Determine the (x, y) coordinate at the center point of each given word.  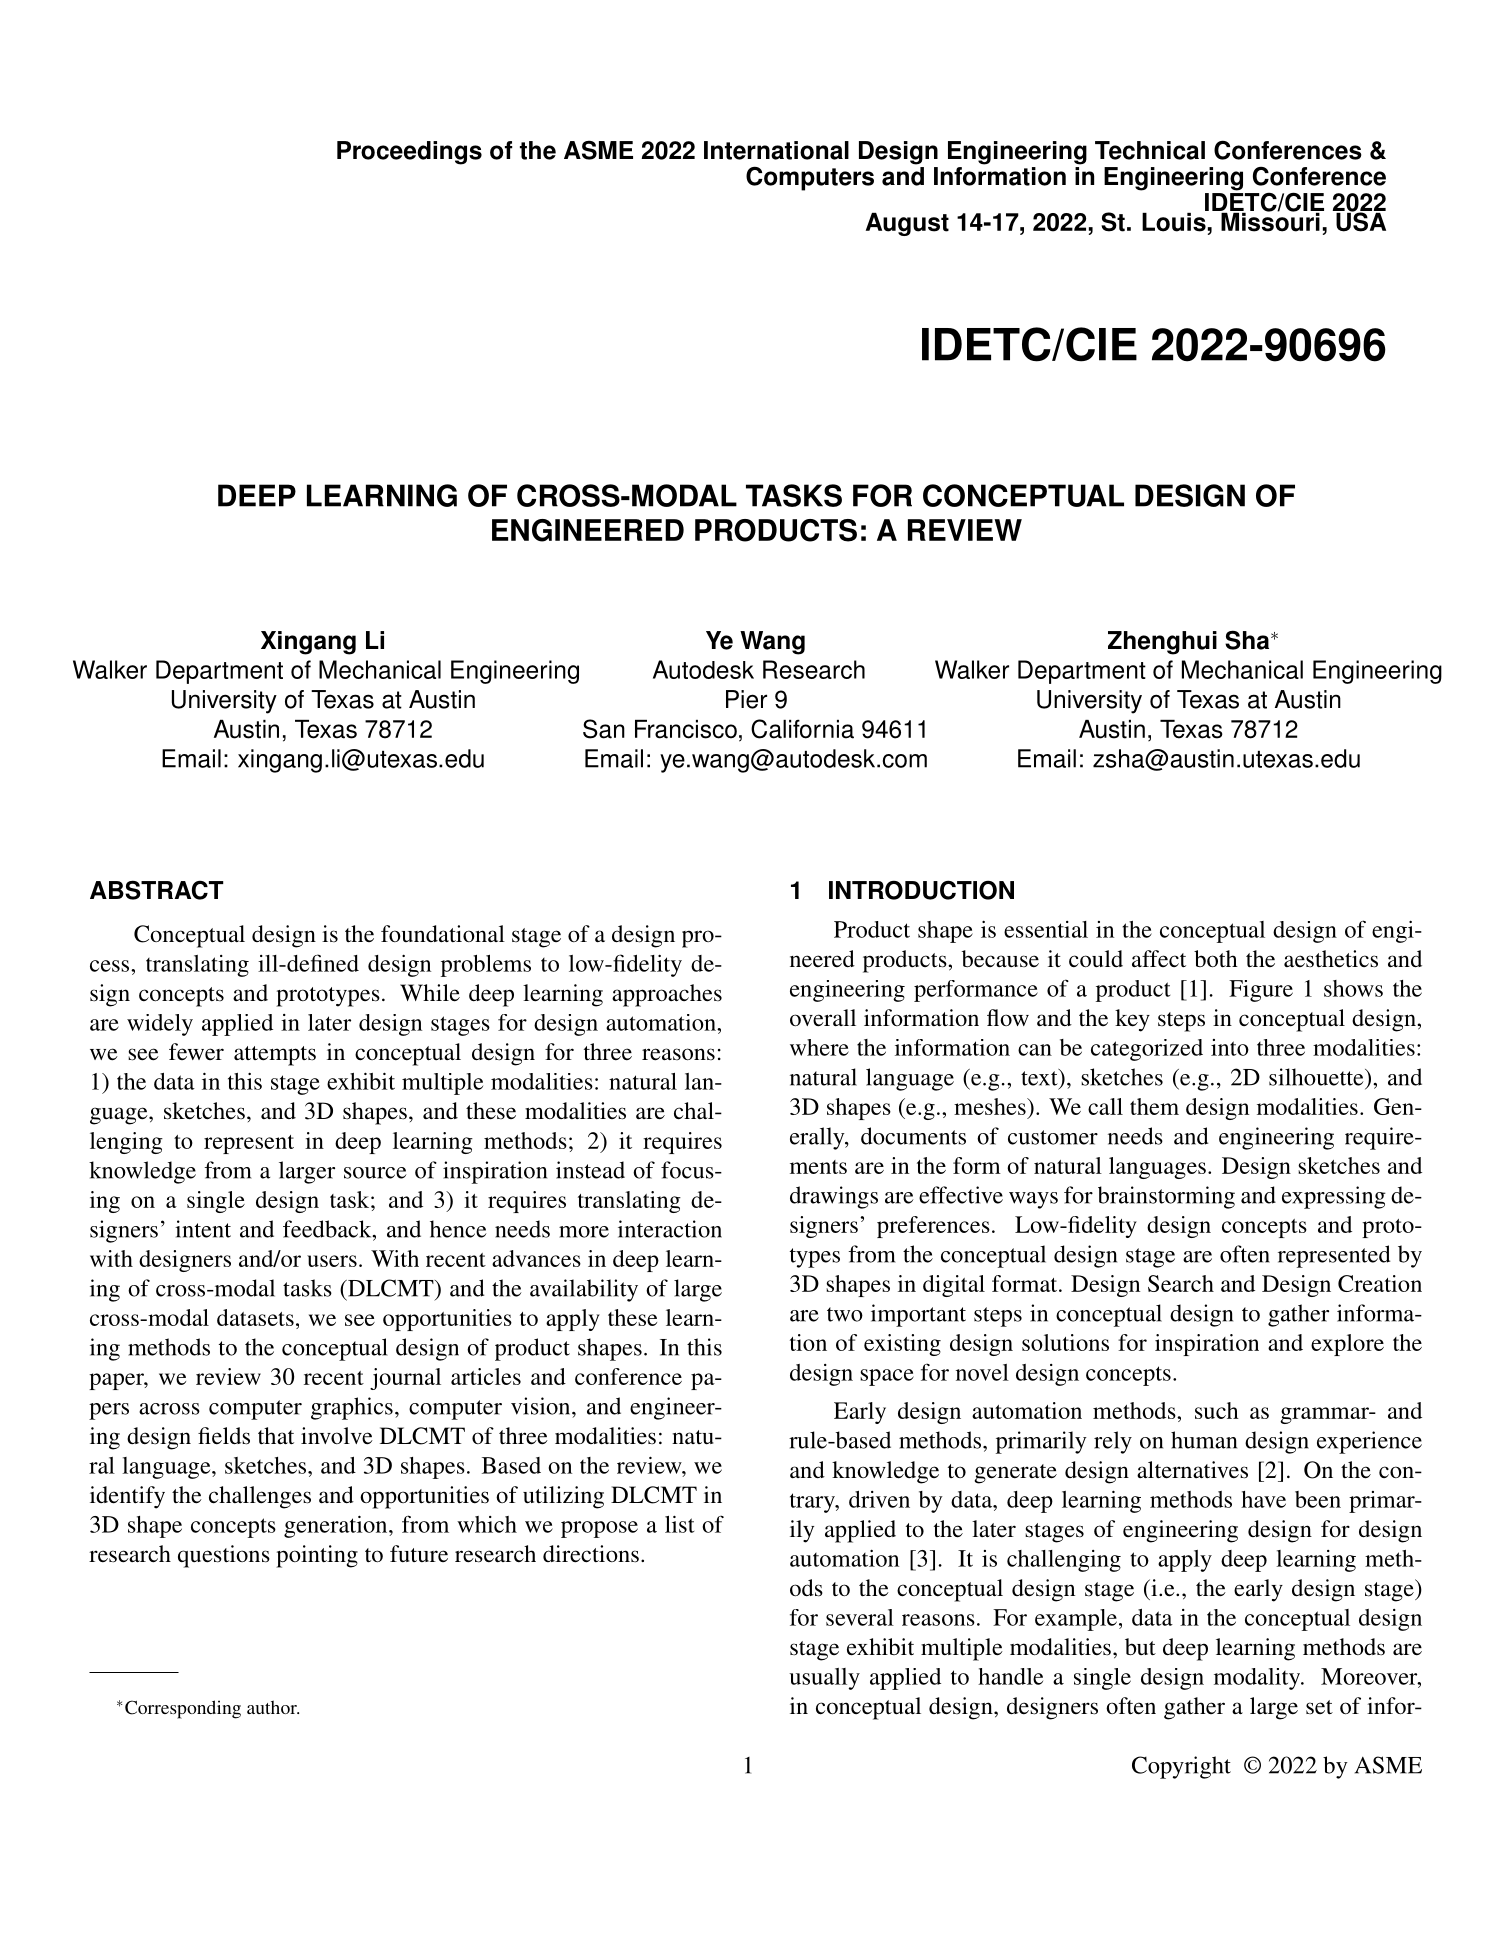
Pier (746, 699)
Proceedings (409, 153)
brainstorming (1166, 1197)
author (273, 1707)
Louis (1175, 221)
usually (824, 1679)
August (907, 224)
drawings (834, 1197)
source (375, 1173)
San (604, 729)
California (802, 729)
